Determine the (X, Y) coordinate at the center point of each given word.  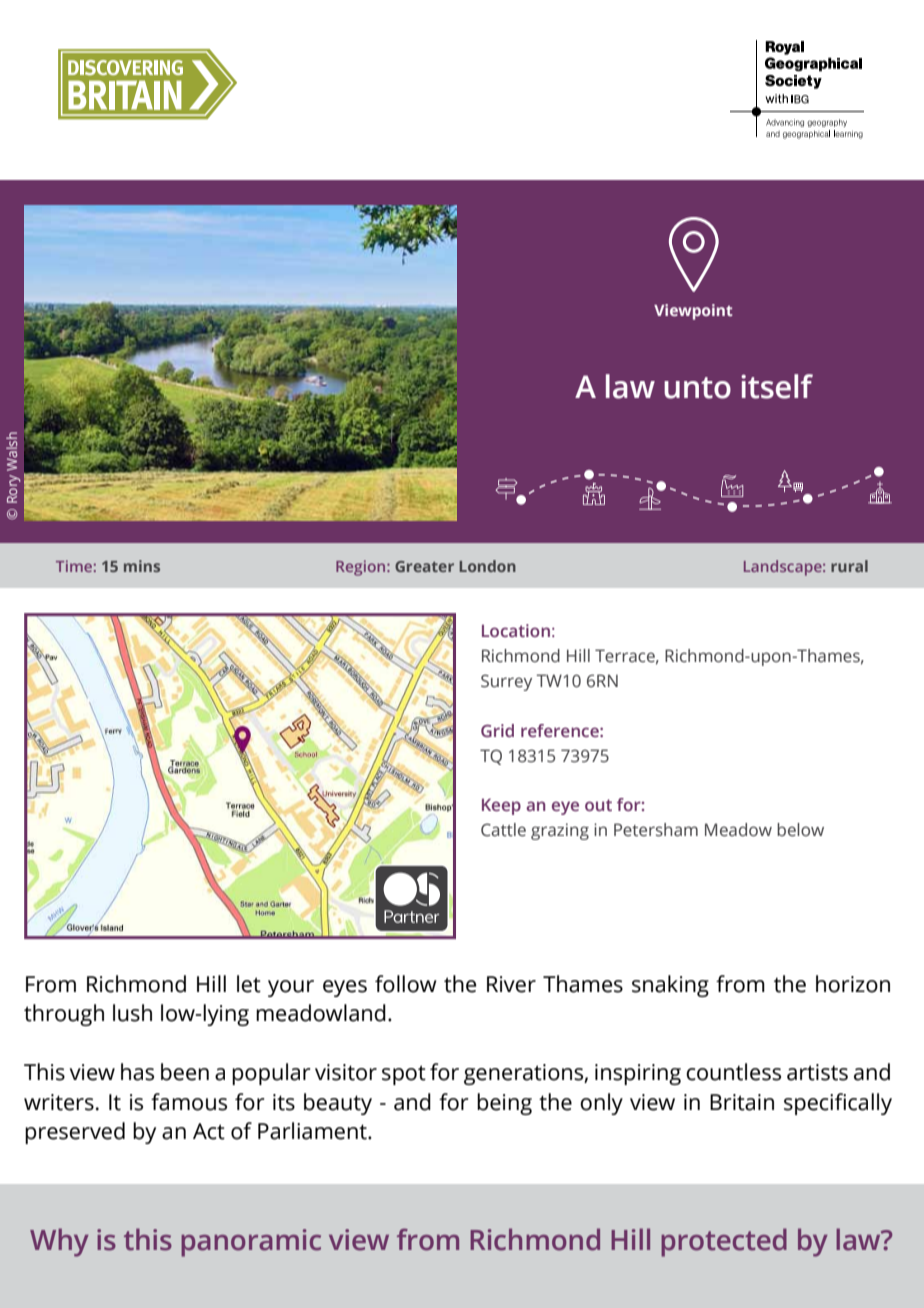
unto (697, 388)
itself (777, 386)
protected (724, 1242)
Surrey (506, 682)
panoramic (251, 1243)
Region (362, 568)
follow (406, 984)
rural (849, 566)
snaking (670, 986)
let (249, 984)
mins (142, 566)
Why (59, 1242)
